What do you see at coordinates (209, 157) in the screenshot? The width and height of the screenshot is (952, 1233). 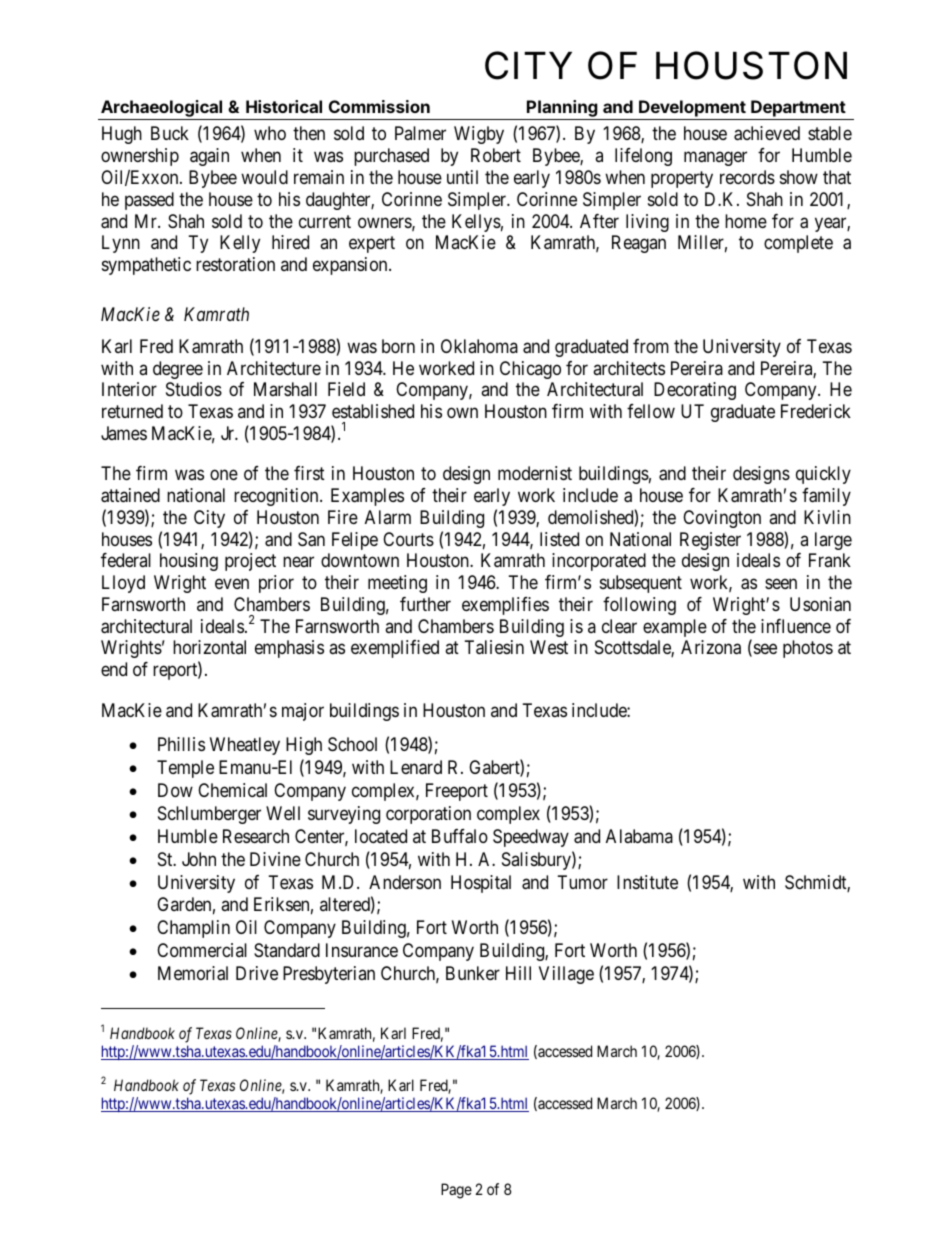 I see `again` at bounding box center [209, 157].
